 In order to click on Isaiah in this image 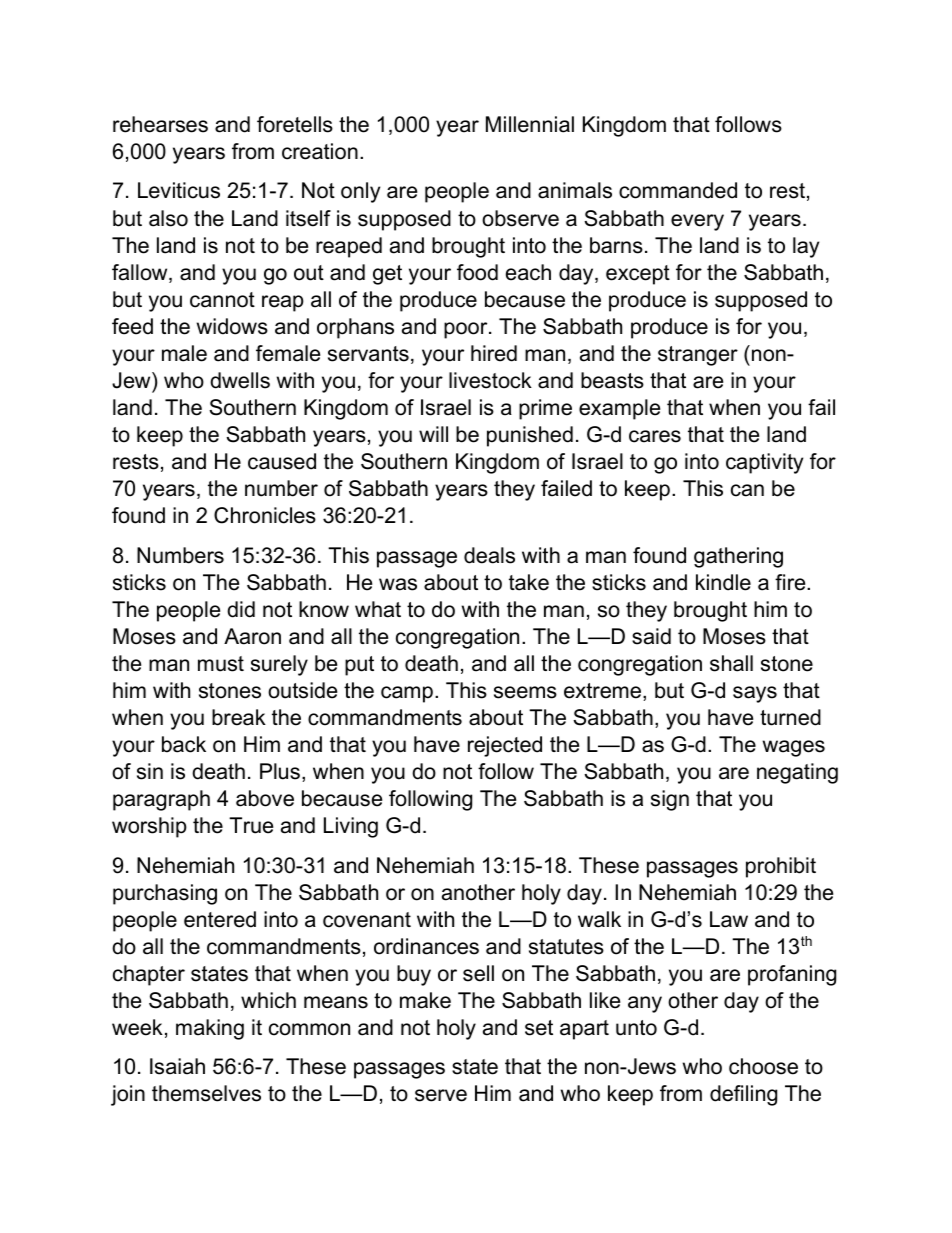, I will do `click(177, 1066)`.
